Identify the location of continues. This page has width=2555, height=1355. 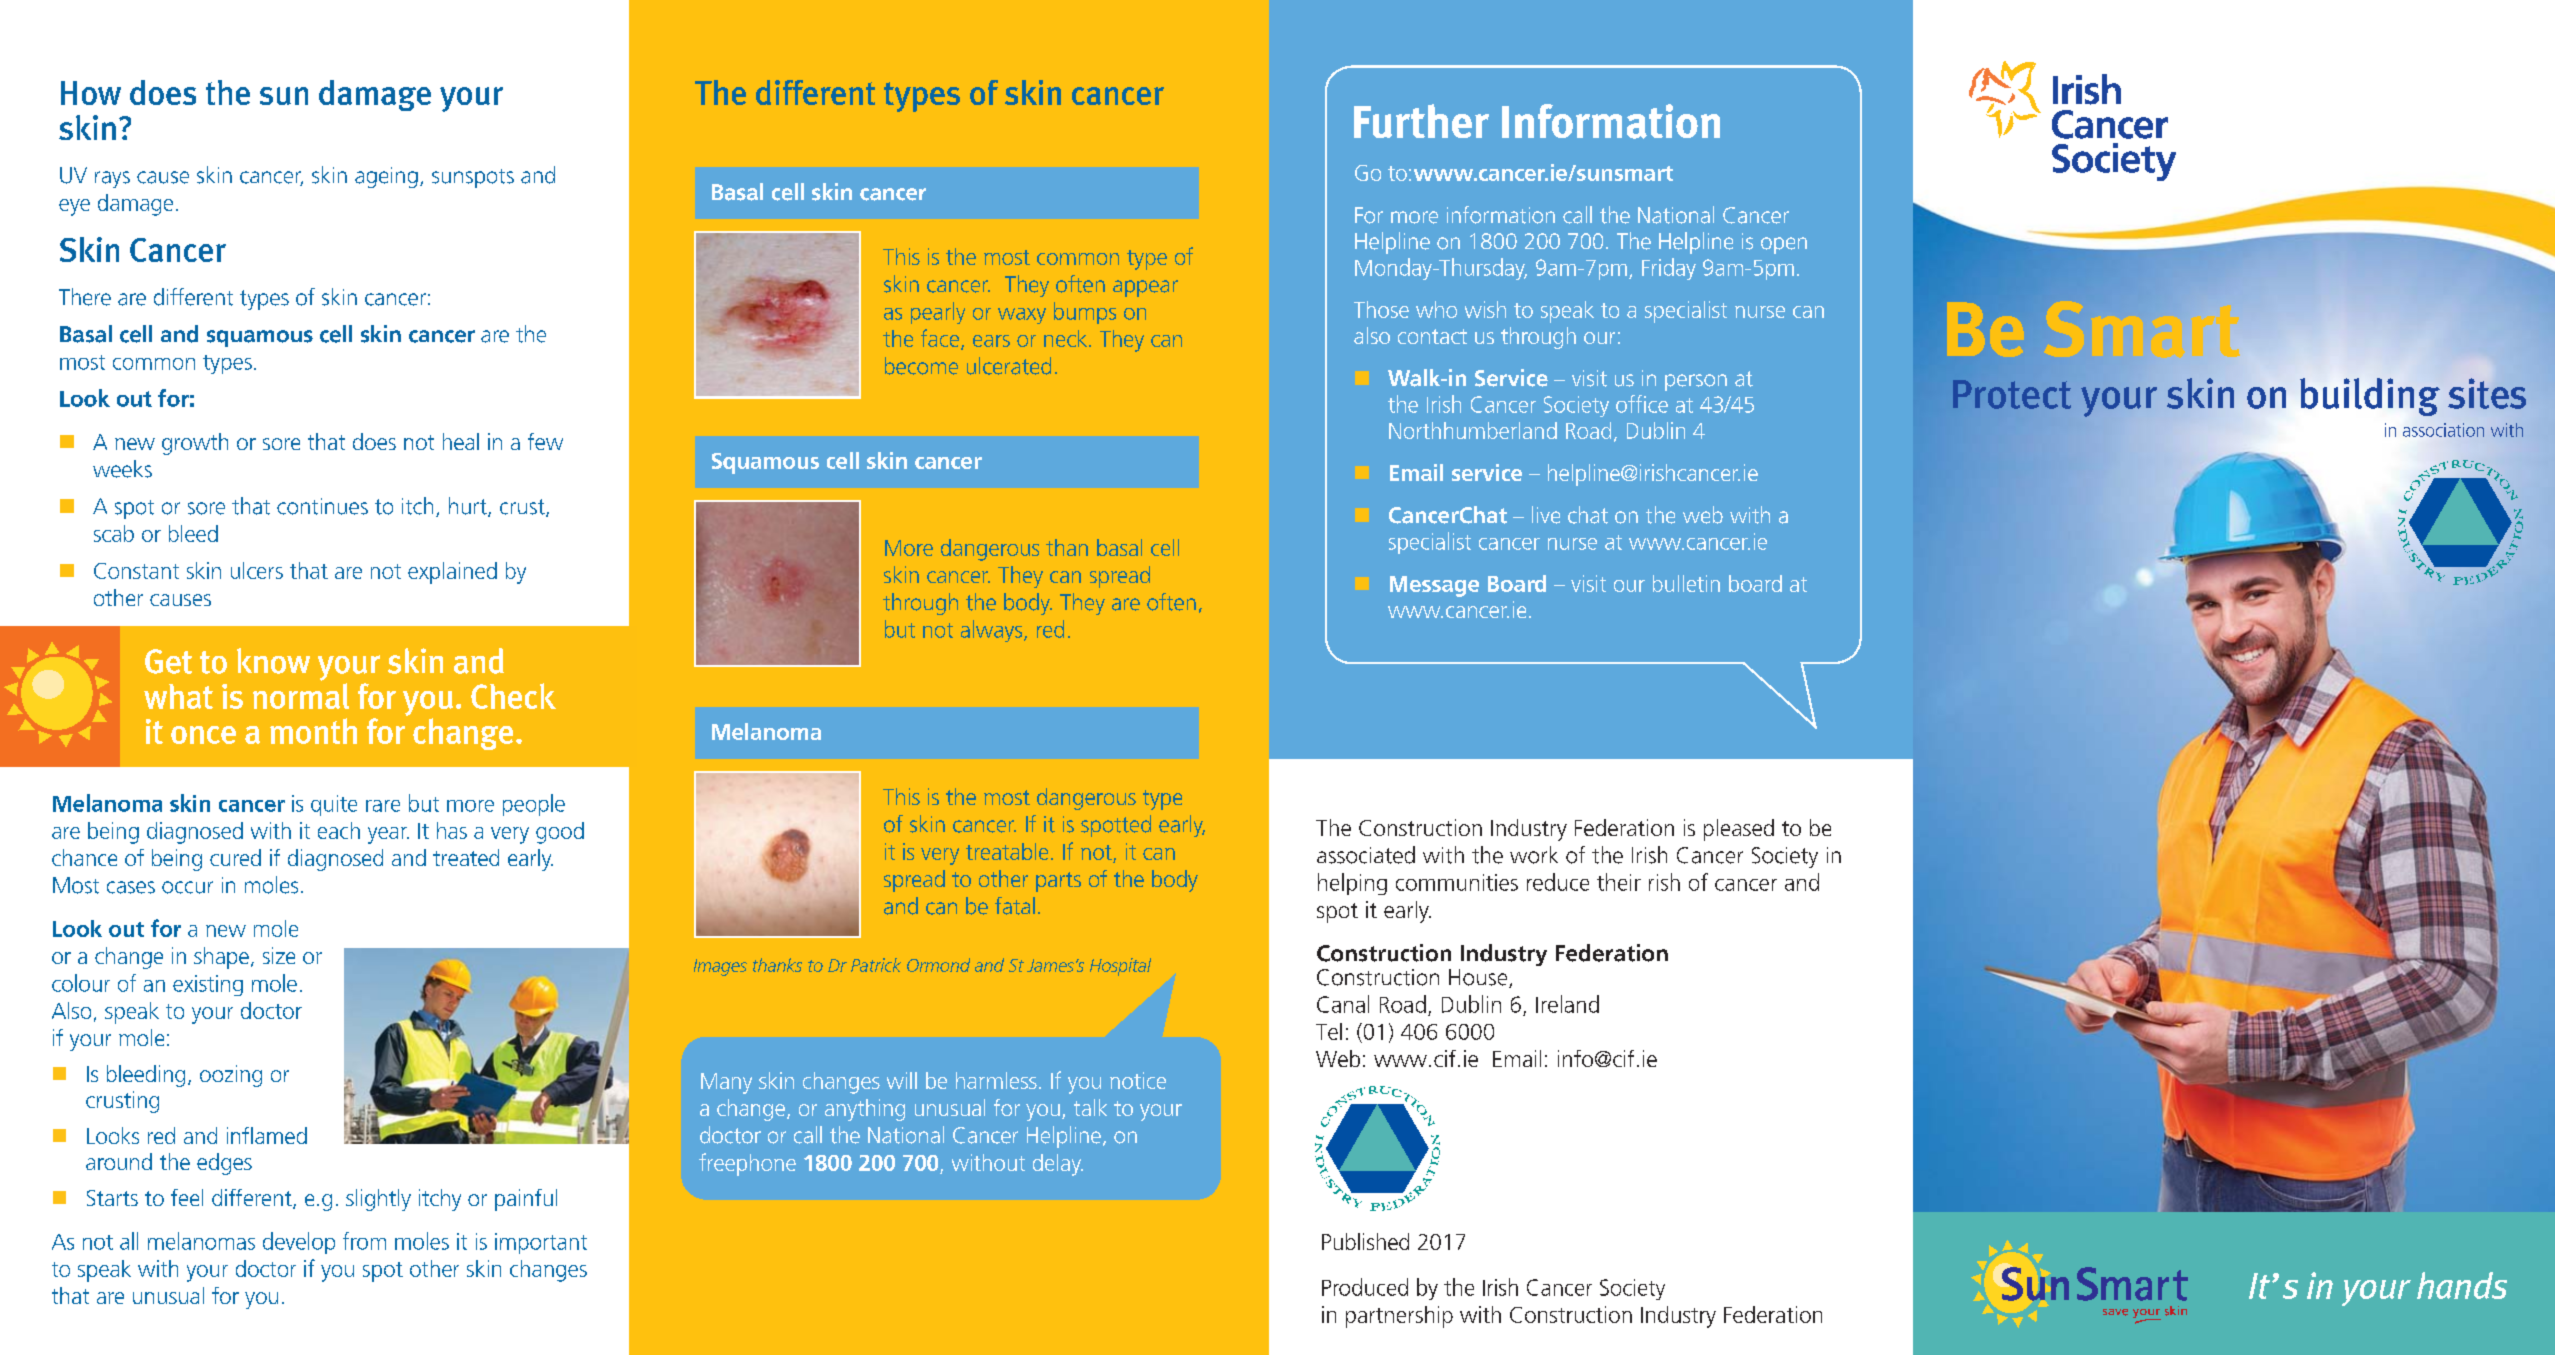
(322, 506).
